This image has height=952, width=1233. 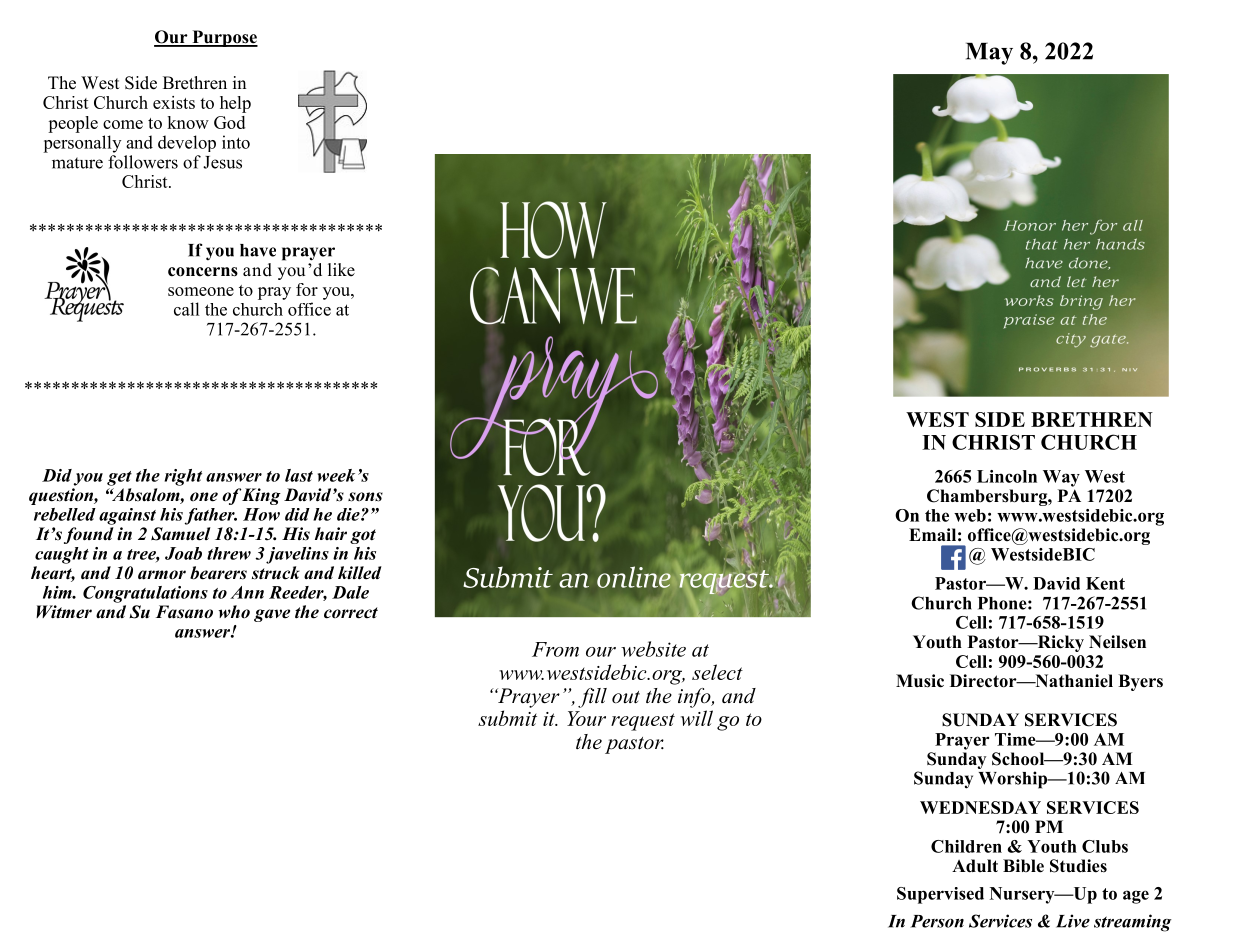 What do you see at coordinates (234, 611) in the image?
I see `who` at bounding box center [234, 611].
